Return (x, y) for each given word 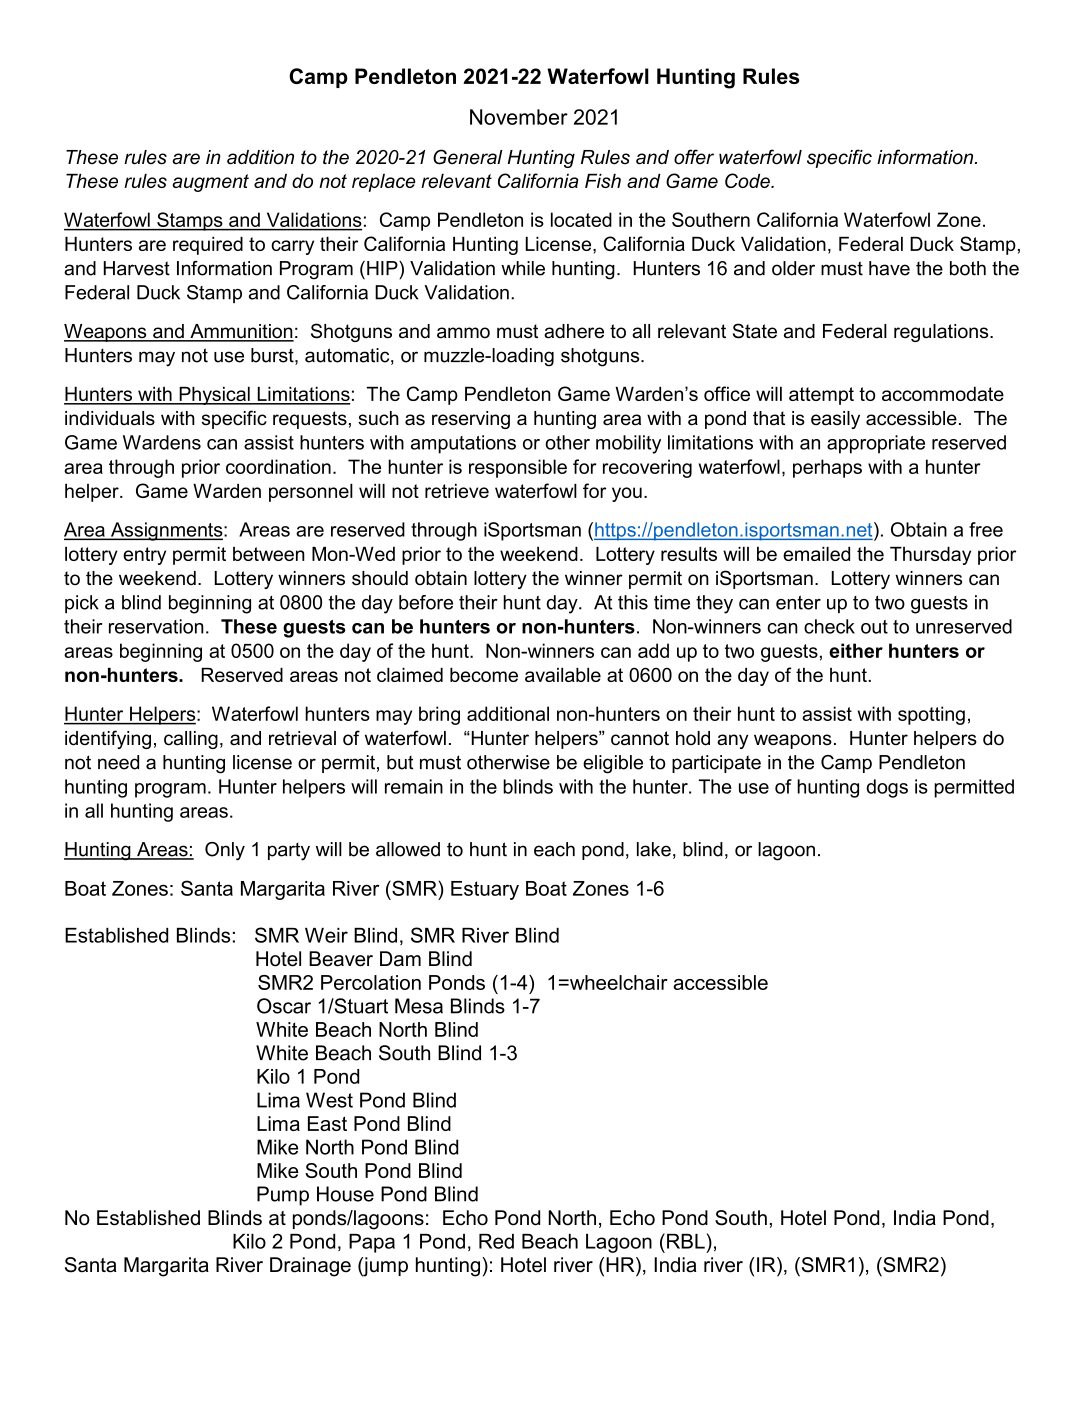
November (519, 117)
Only (225, 851)
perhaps (827, 468)
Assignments (167, 531)
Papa (372, 1243)
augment (210, 183)
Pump (283, 1196)
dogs (887, 788)
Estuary (485, 890)
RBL (686, 1241)
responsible (518, 468)
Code (748, 180)
